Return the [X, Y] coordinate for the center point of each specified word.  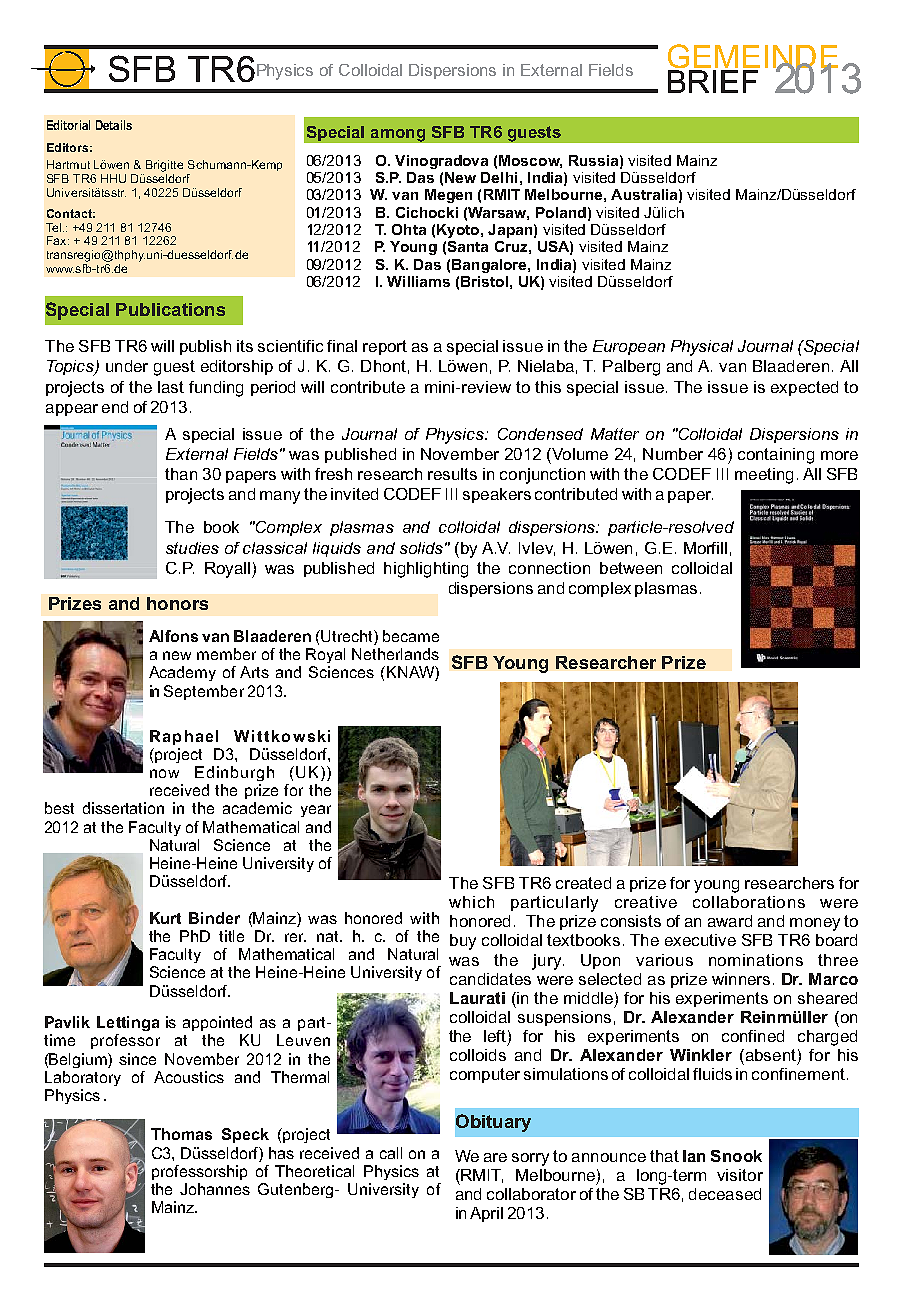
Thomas [181, 1134]
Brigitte [164, 166]
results [452, 474]
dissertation [123, 808]
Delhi [499, 177]
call [391, 1153]
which [471, 902]
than [181, 474]
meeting [764, 476]
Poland [561, 212]
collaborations [749, 902]
